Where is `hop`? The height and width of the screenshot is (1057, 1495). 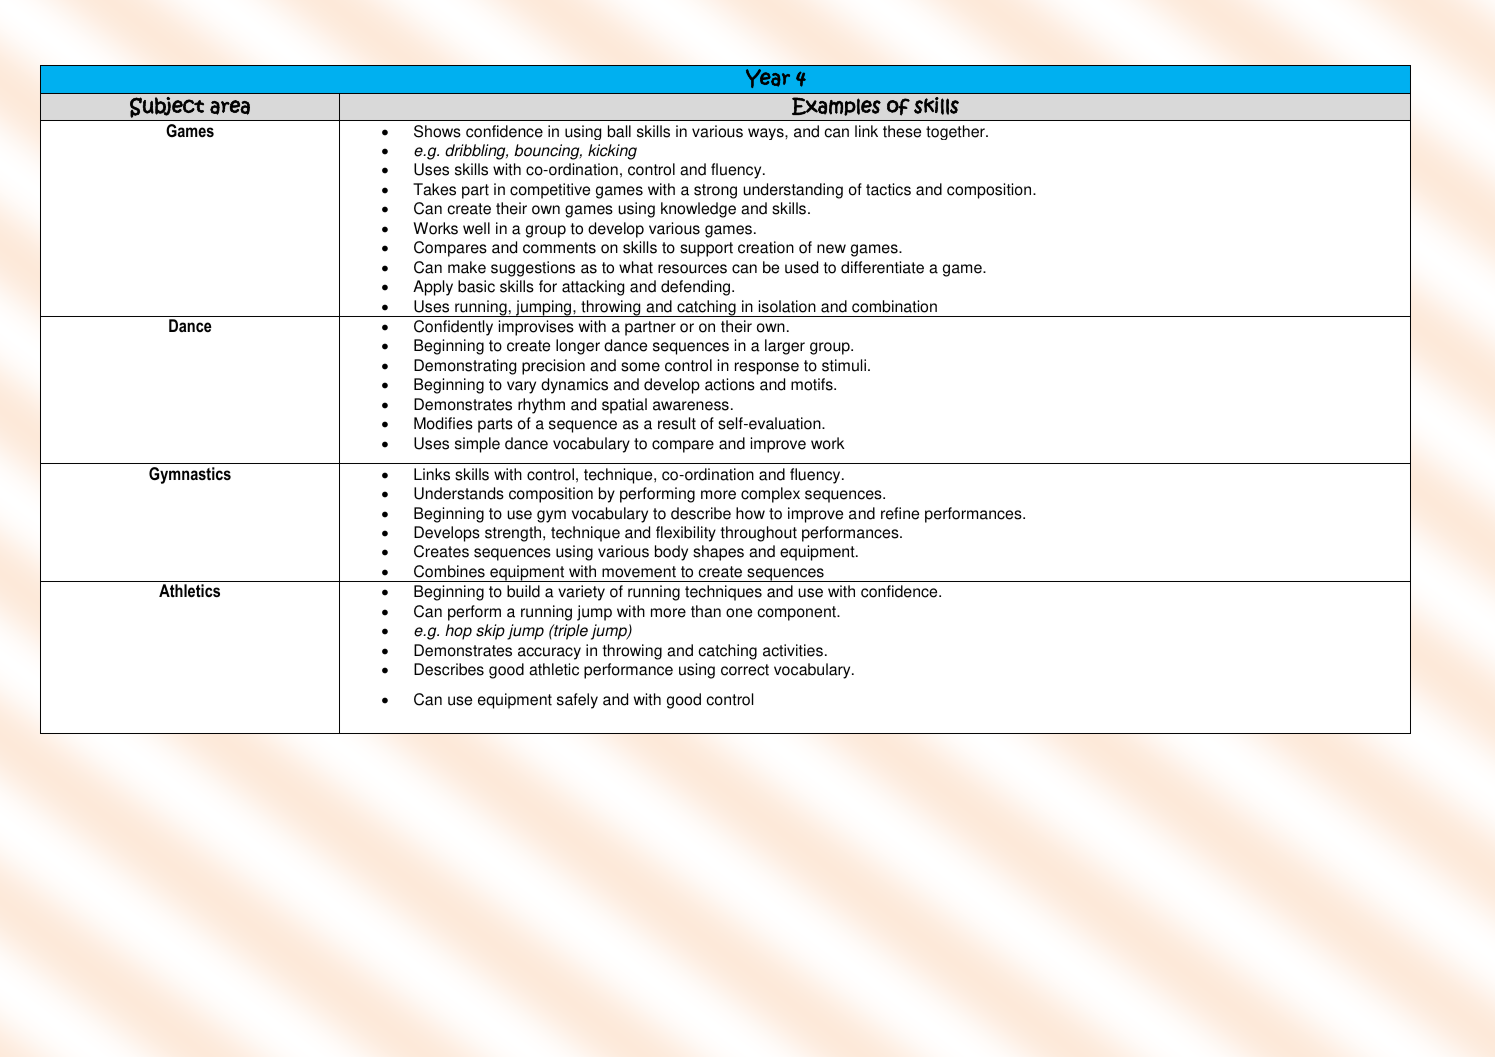
hop is located at coordinates (458, 632).
